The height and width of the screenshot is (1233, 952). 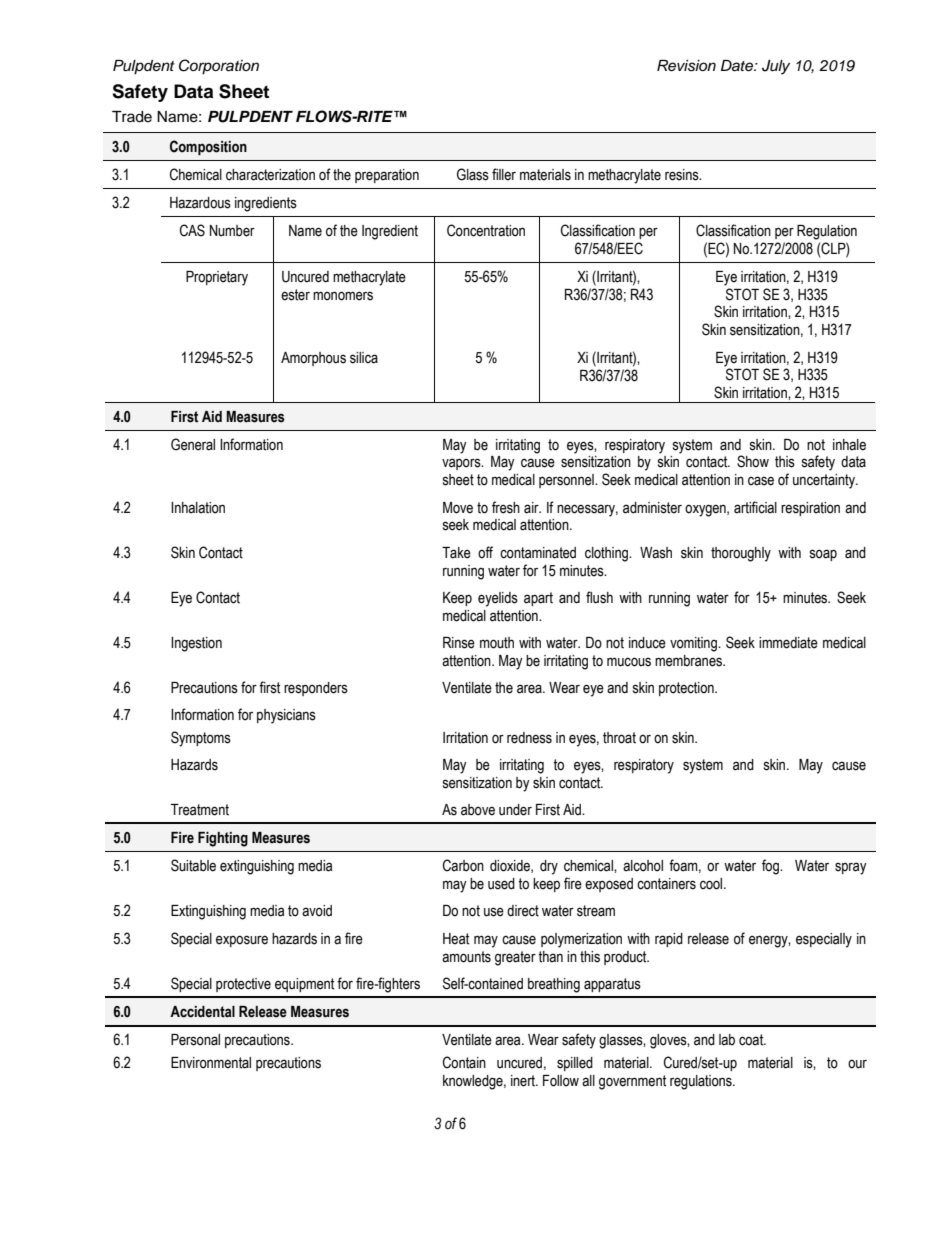 What do you see at coordinates (211, 1063) in the screenshot?
I see `Environmental` at bounding box center [211, 1063].
